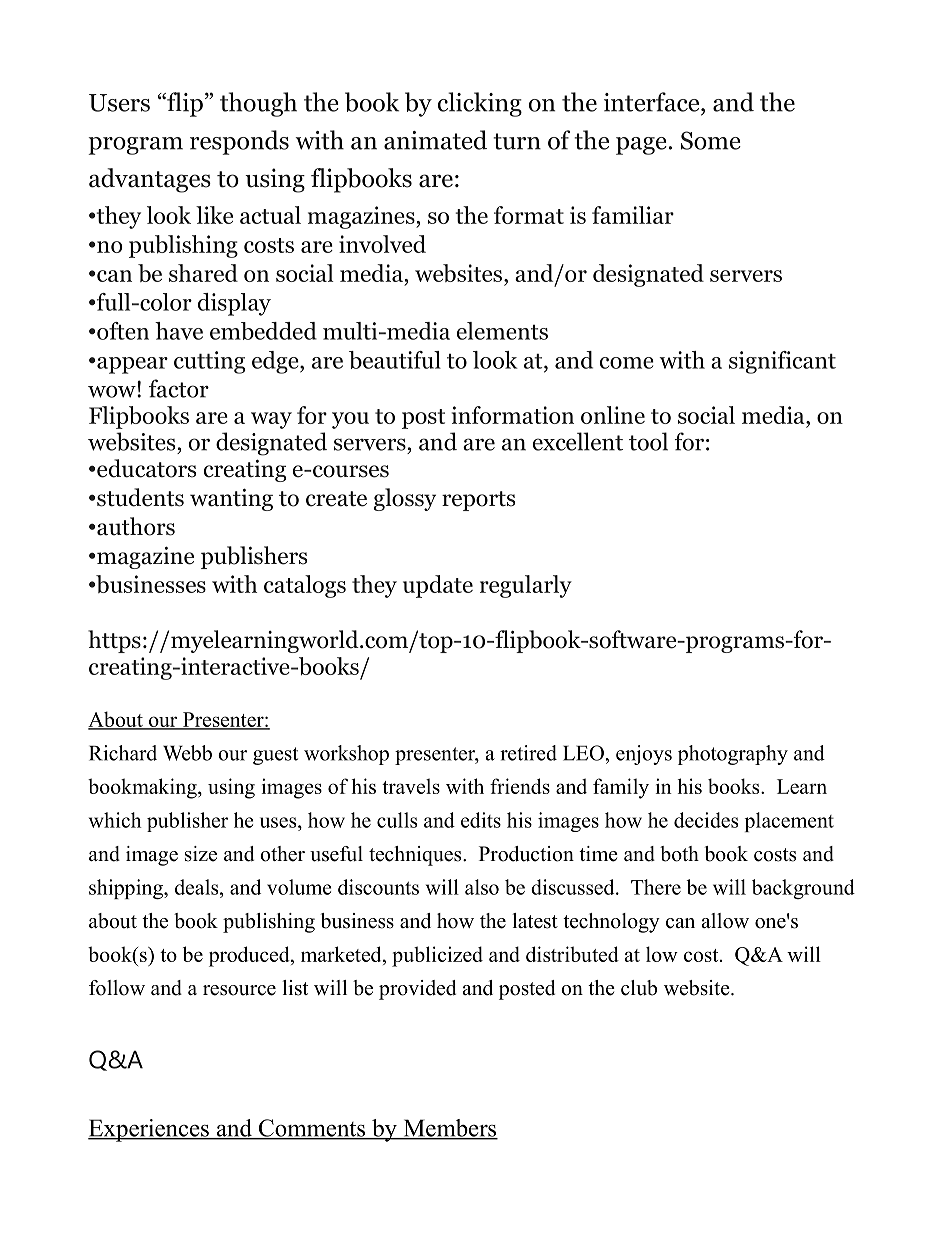  I want to click on responds, so click(239, 142).
